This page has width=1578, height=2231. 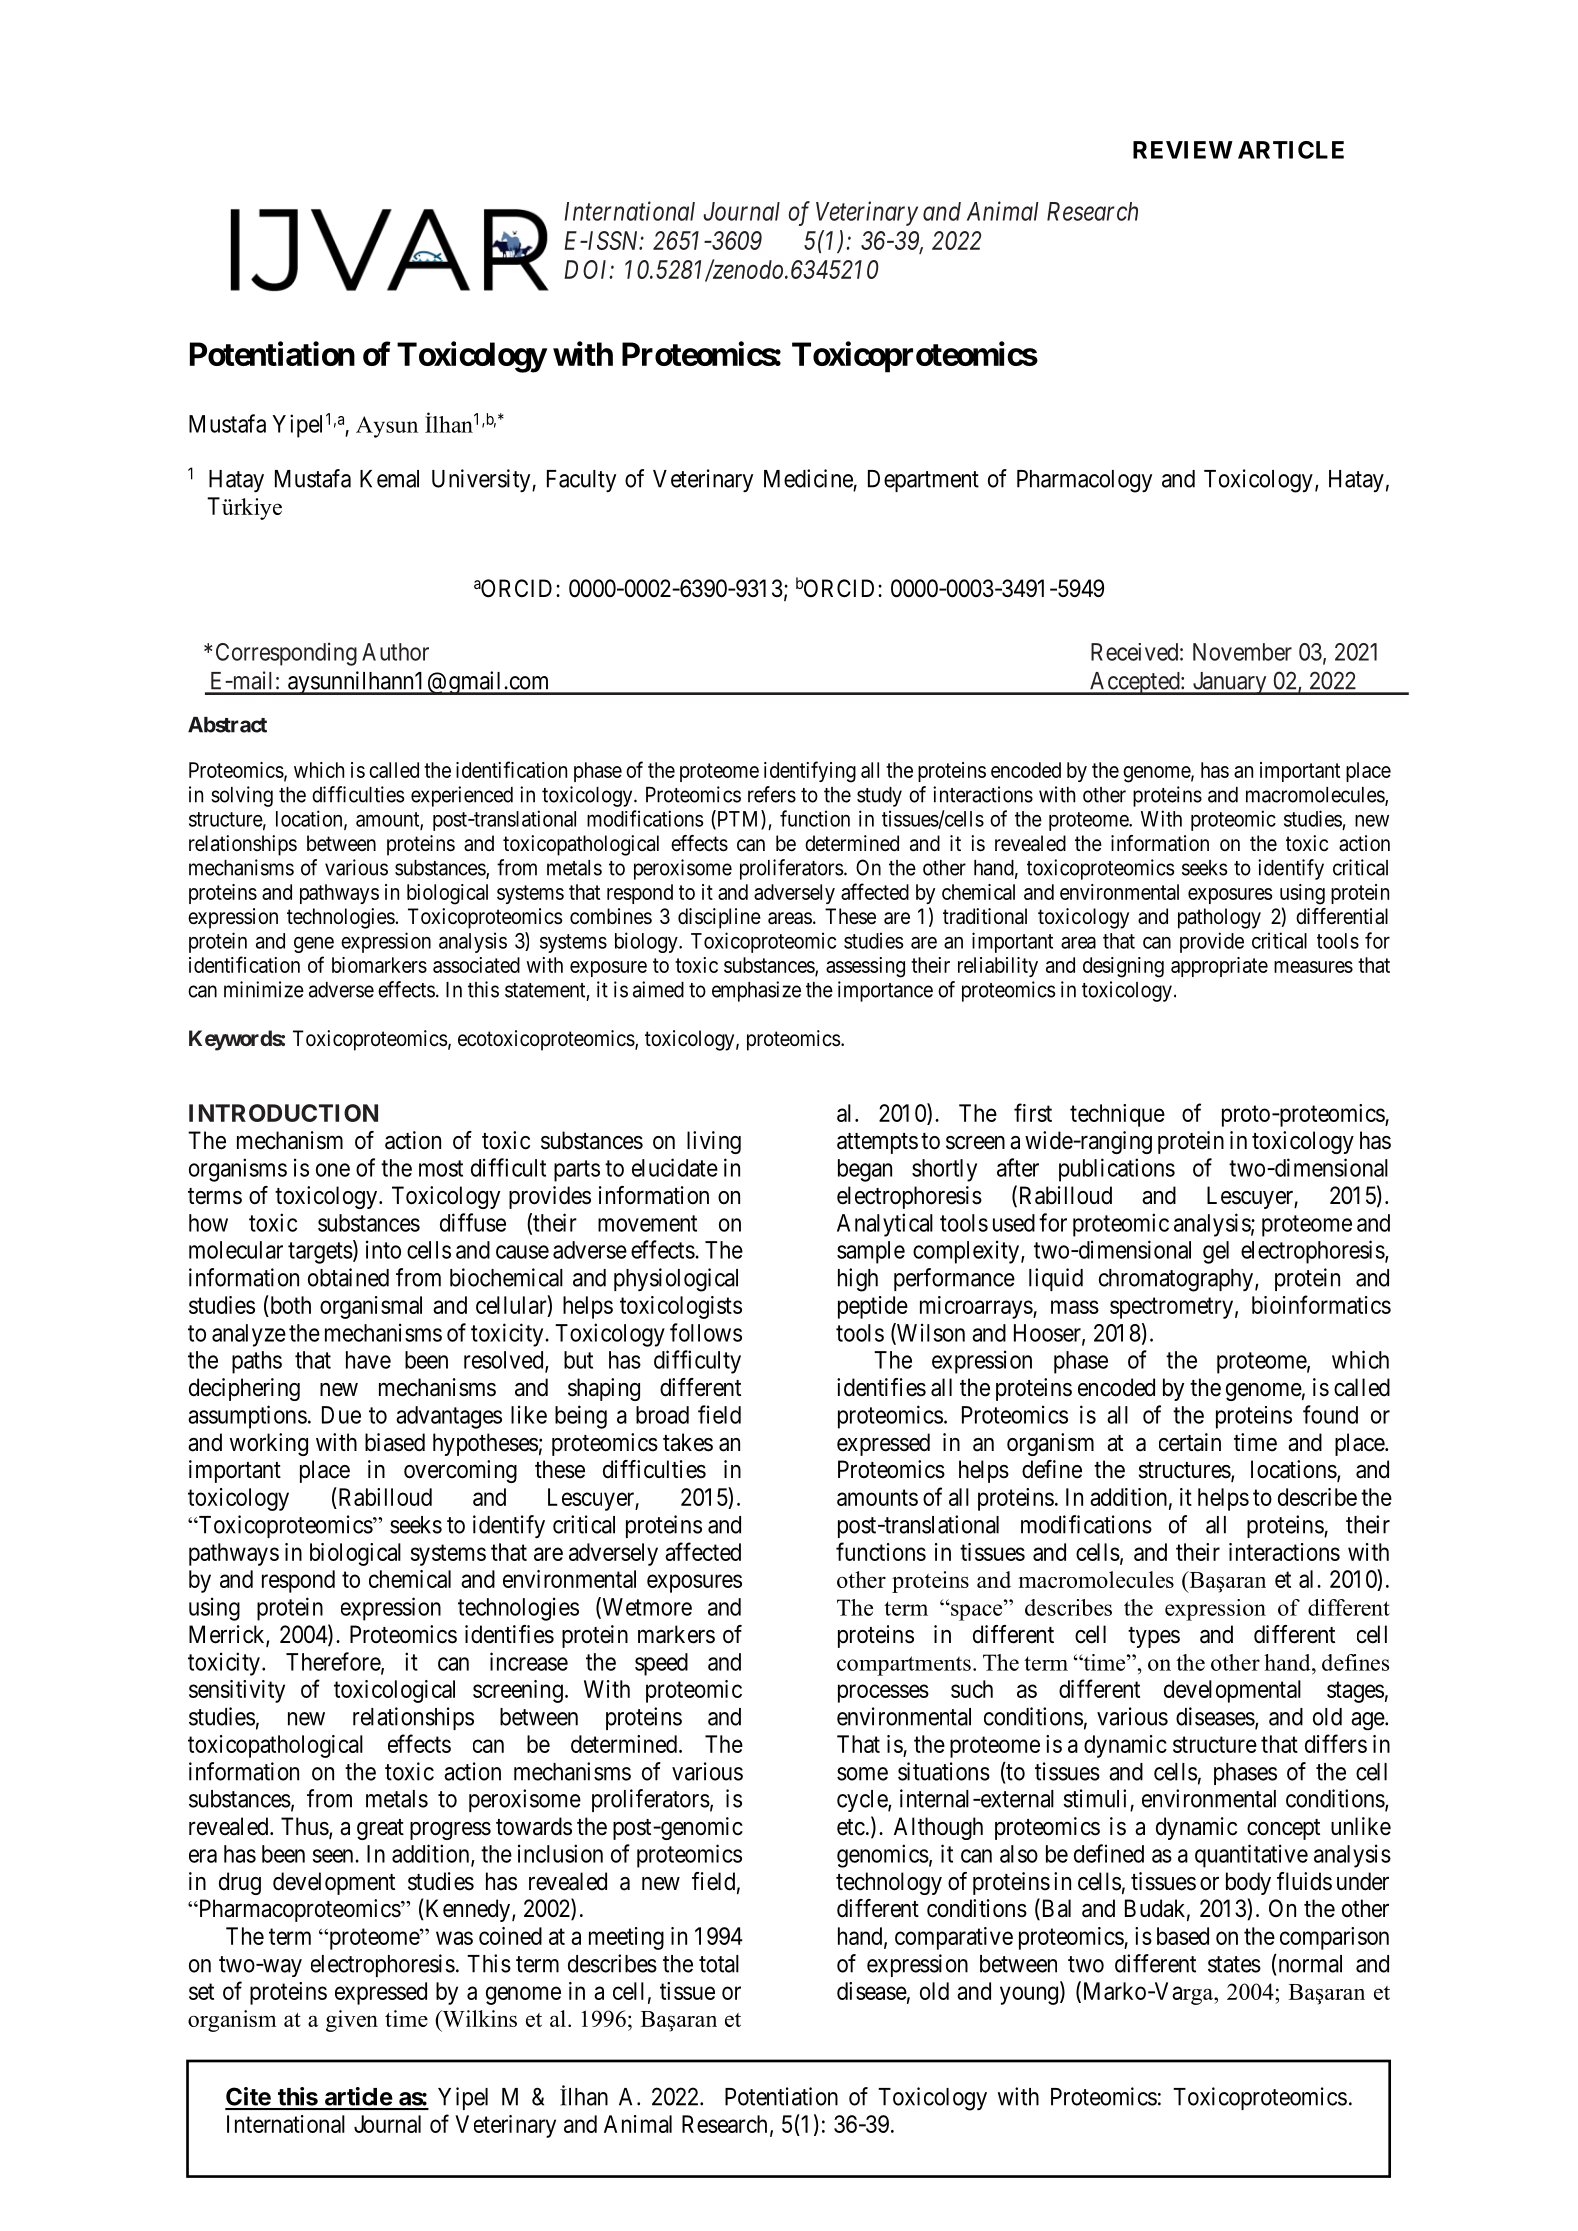 I want to click on Author, so click(x=395, y=652).
